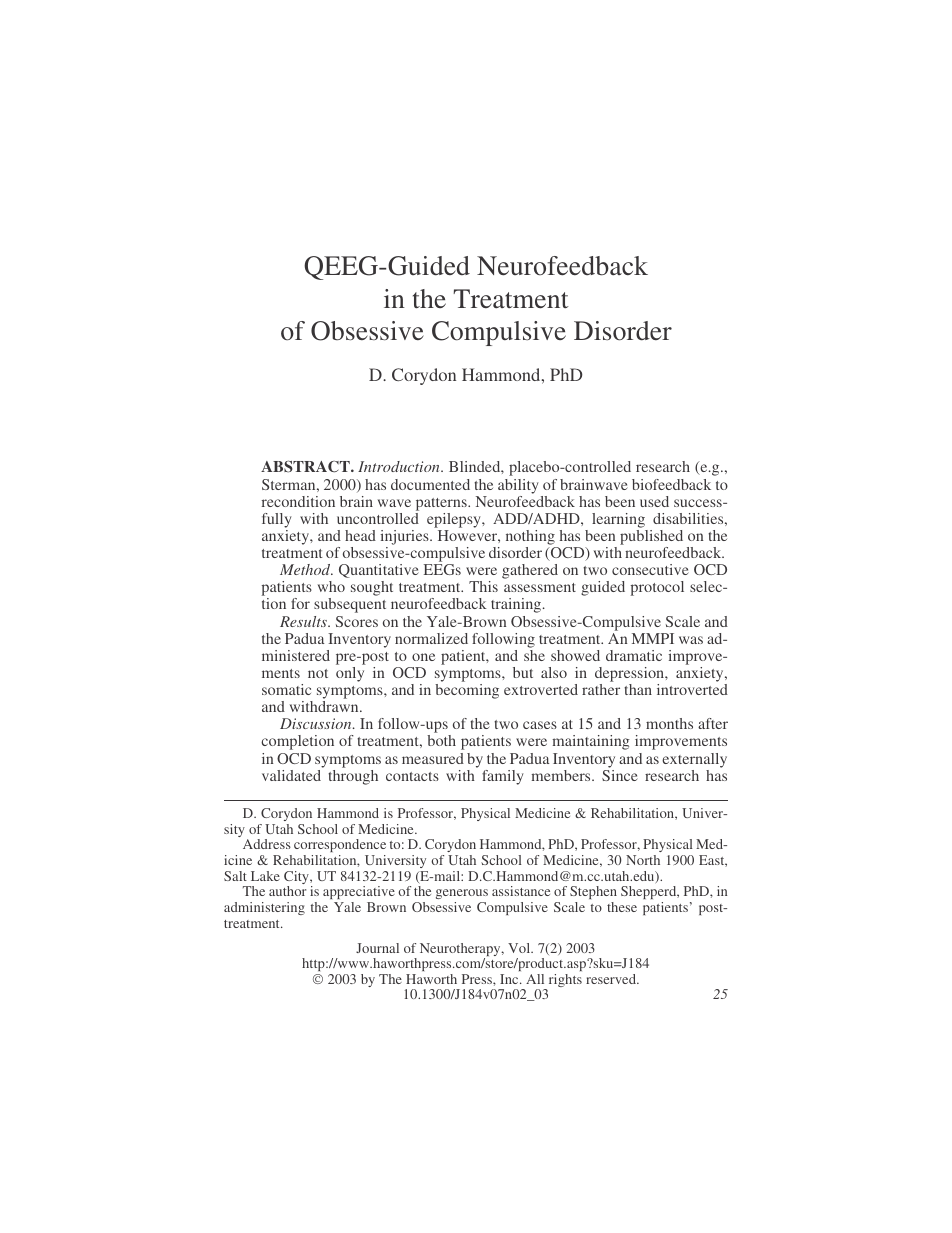  What do you see at coordinates (462, 896) in the image?
I see `generous` at bounding box center [462, 896].
